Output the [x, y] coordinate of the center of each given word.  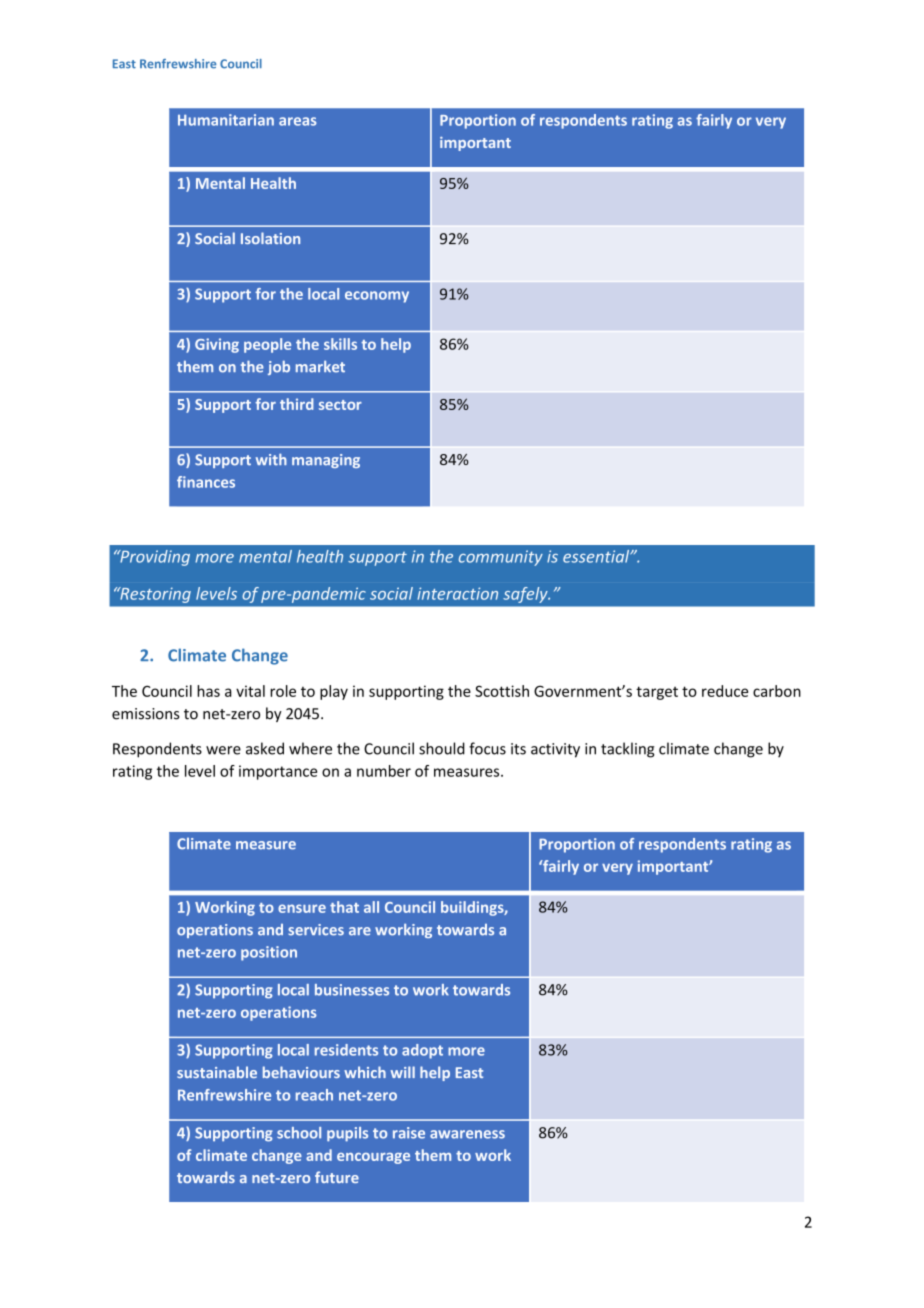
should [442, 748]
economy [377, 297]
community [501, 558]
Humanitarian [226, 120]
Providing [154, 558]
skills [340, 344]
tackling [628, 750]
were [223, 750]
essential [597, 556]
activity [555, 750]
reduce [725, 691]
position [269, 953]
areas [298, 121]
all [371, 907]
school [299, 1133]
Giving [217, 345]
